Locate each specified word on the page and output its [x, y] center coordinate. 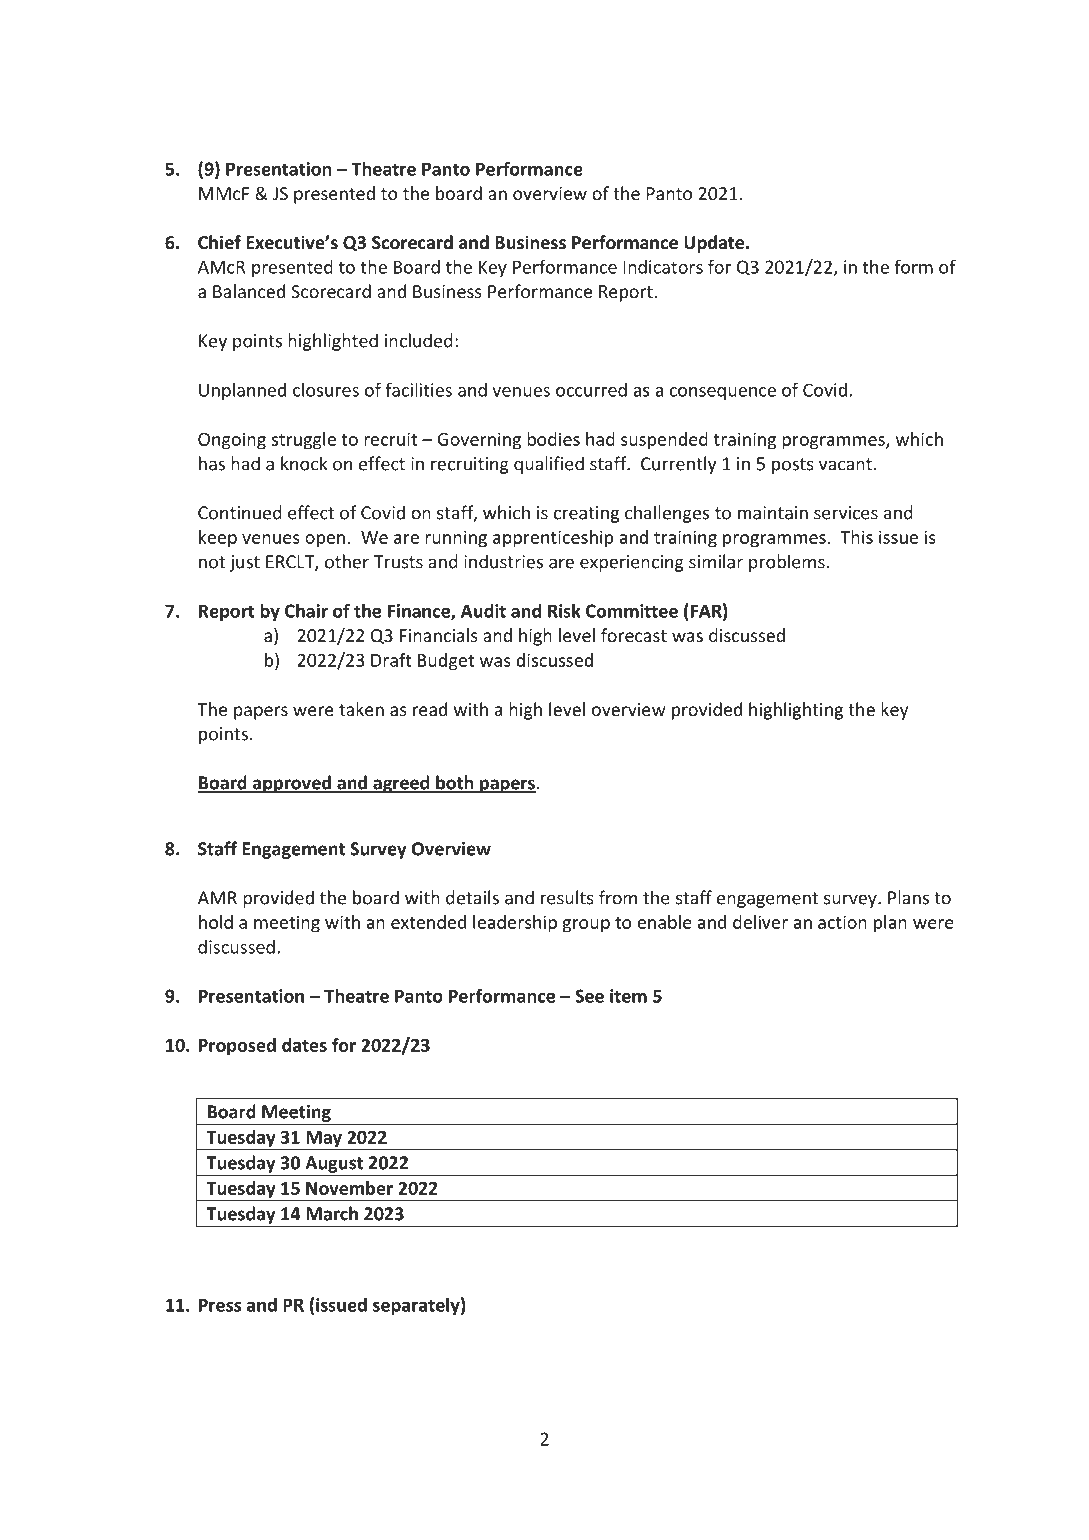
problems [788, 563]
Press [220, 1305]
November [349, 1188]
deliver [760, 922]
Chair [306, 610]
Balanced [249, 291]
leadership [515, 924]
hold [216, 922]
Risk [564, 610]
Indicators [663, 267]
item [628, 996]
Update [715, 244]
